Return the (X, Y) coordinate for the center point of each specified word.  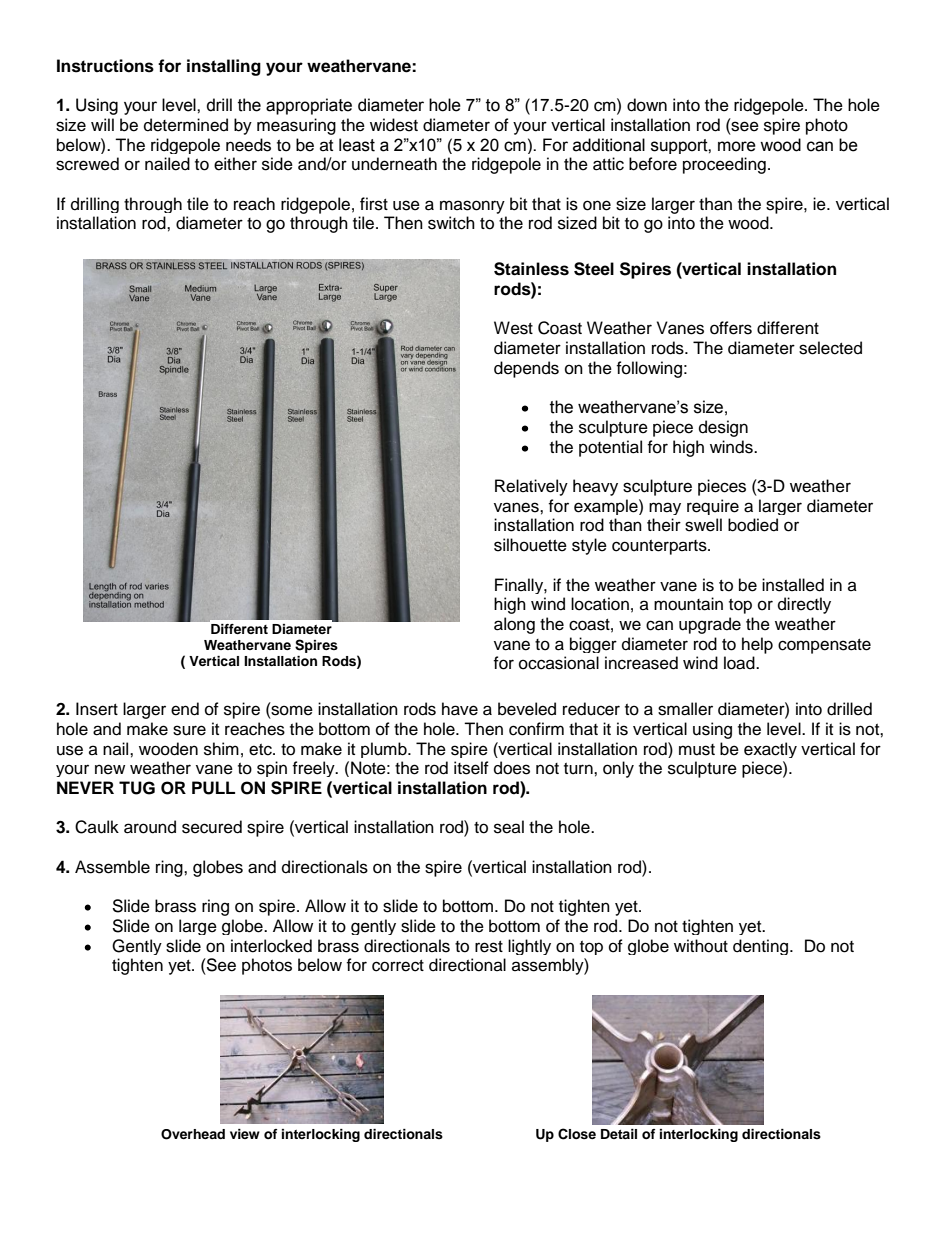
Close (577, 1134)
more (737, 146)
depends (526, 369)
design (723, 428)
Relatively (531, 487)
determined (186, 125)
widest (394, 125)
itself (471, 768)
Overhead (193, 1134)
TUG (137, 788)
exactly (770, 750)
